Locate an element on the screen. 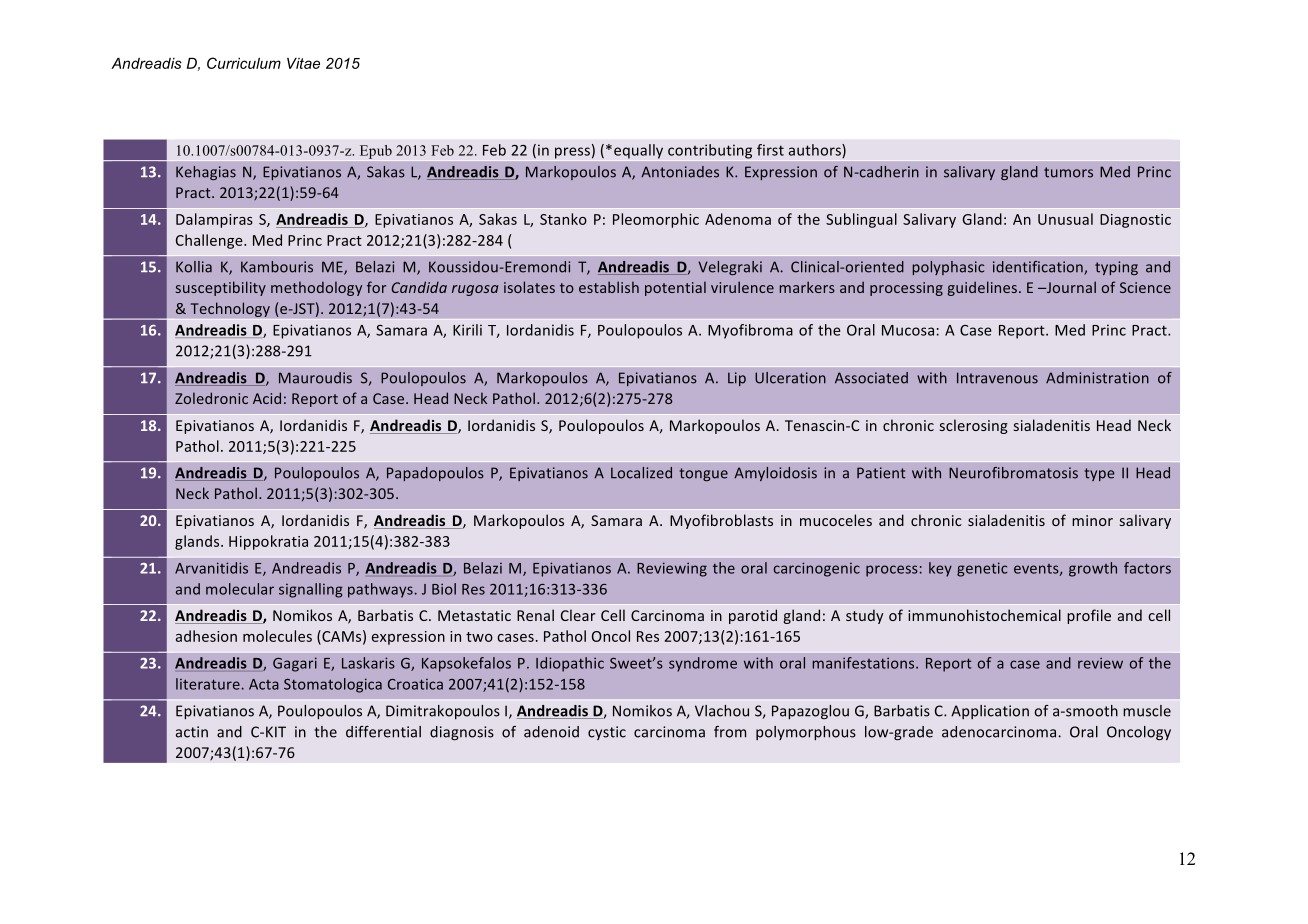  from is located at coordinates (730, 732).
